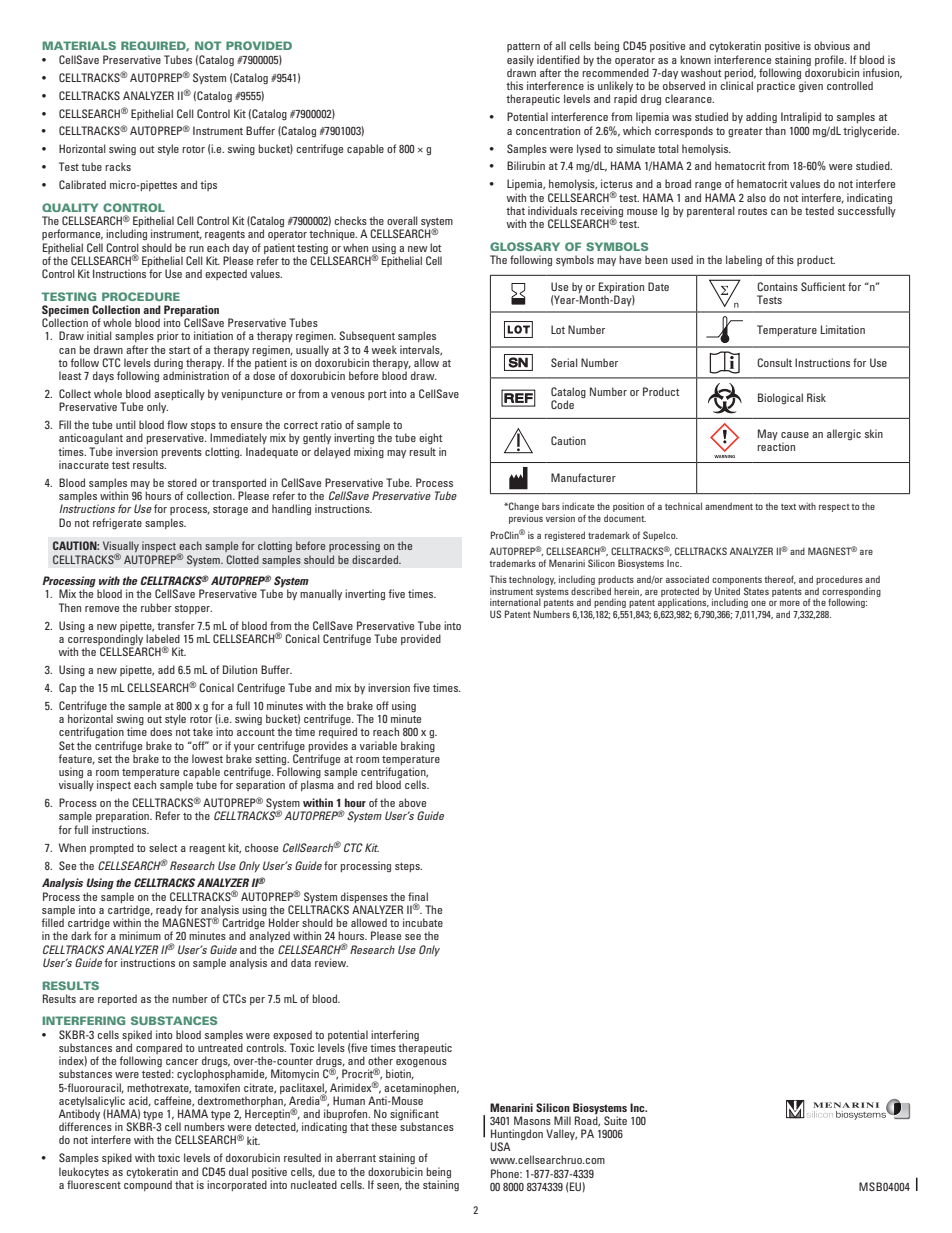 The width and height of the image is (952, 1233). Describe the element at coordinates (520, 60) in the image. I see `easily` at that location.
